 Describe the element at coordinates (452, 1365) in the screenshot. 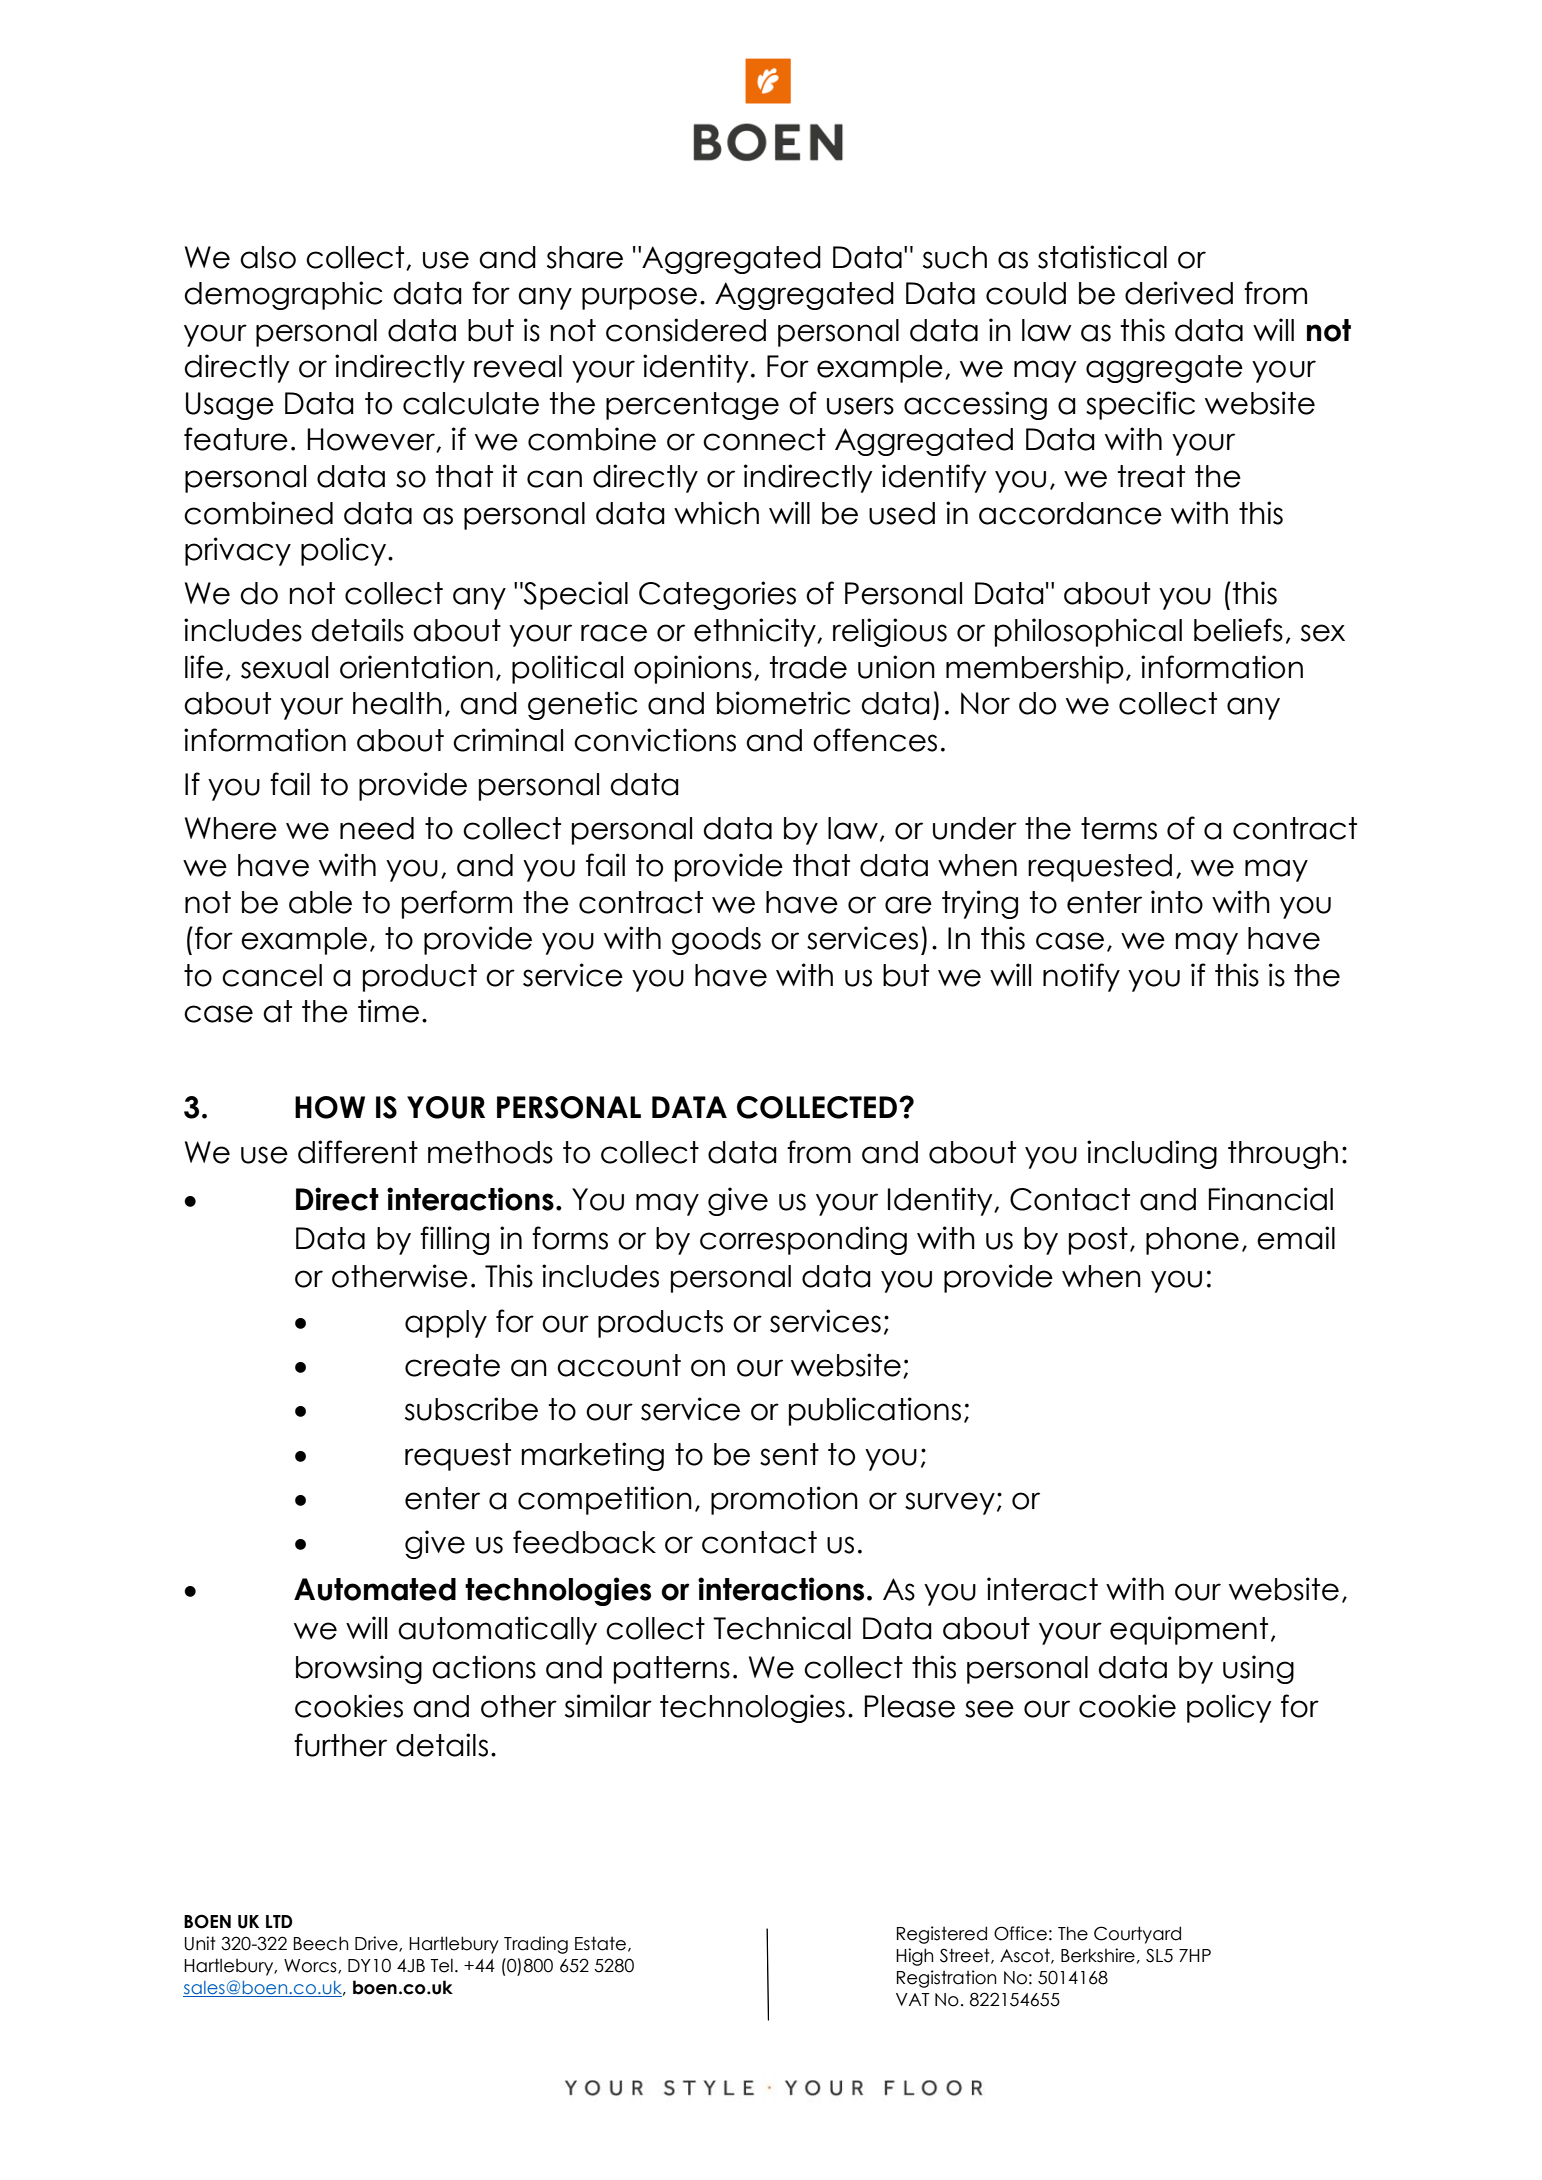

I see `create` at that location.
